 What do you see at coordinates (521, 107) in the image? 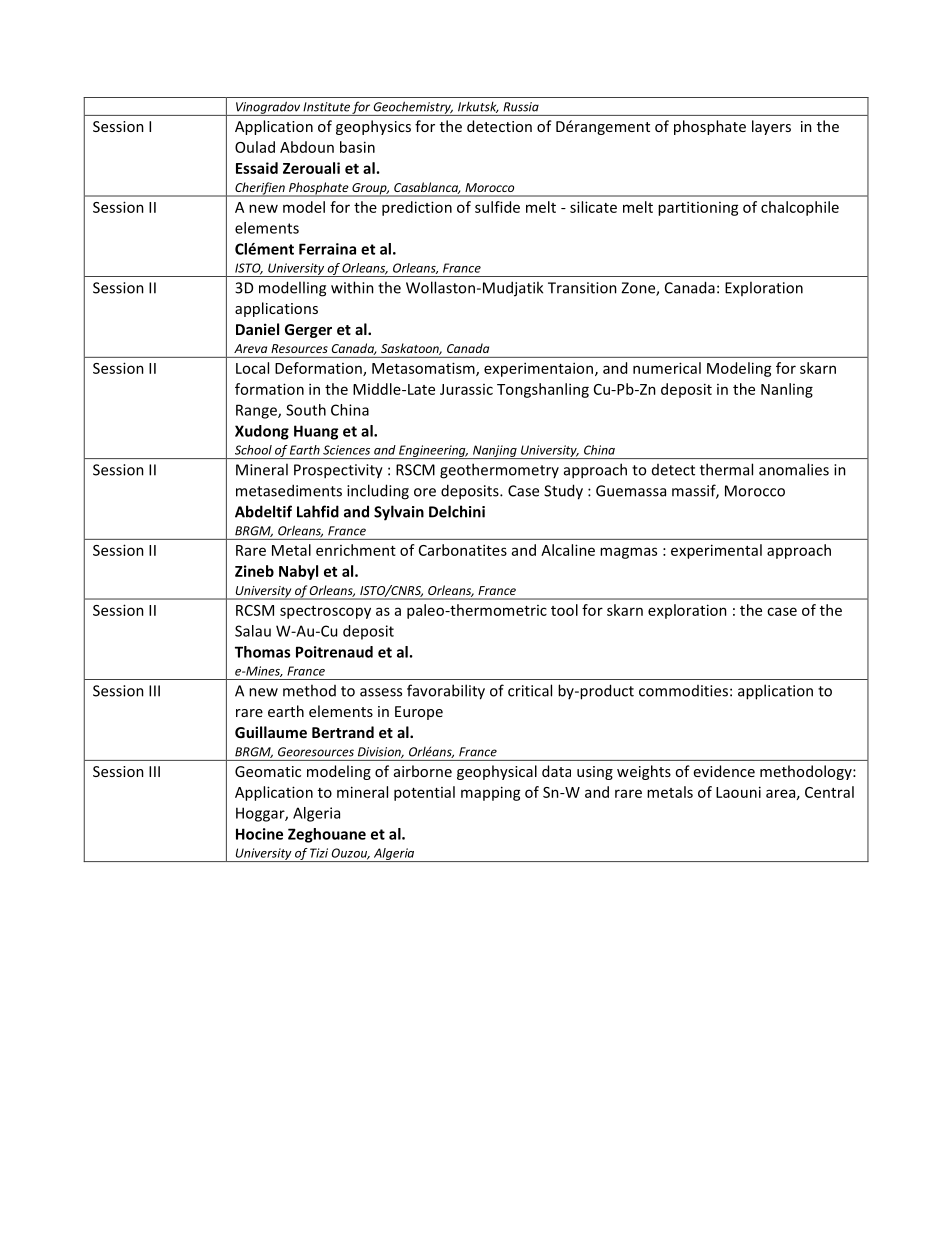
I see `Russia` at bounding box center [521, 107].
